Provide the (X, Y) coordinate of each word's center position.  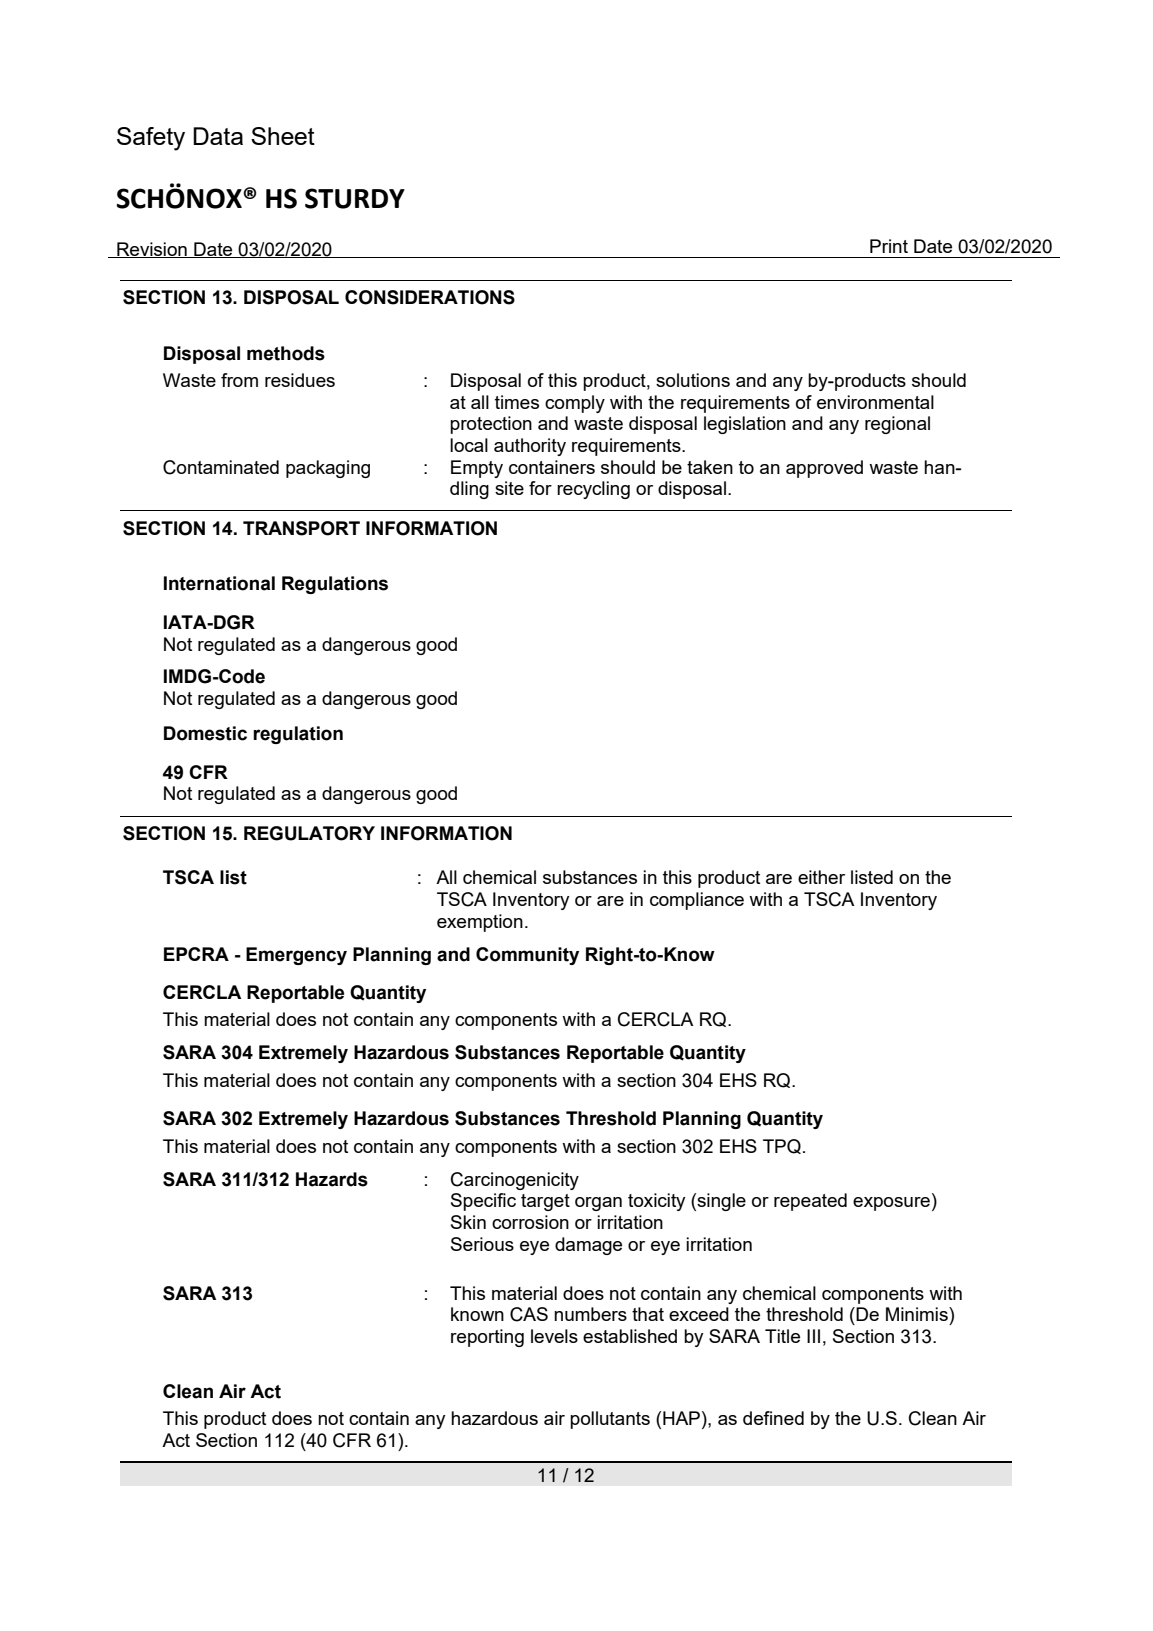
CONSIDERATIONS (430, 297)
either (821, 877)
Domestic (205, 733)
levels (554, 1336)
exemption (480, 923)
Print (889, 246)
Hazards (332, 1179)
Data (218, 136)
